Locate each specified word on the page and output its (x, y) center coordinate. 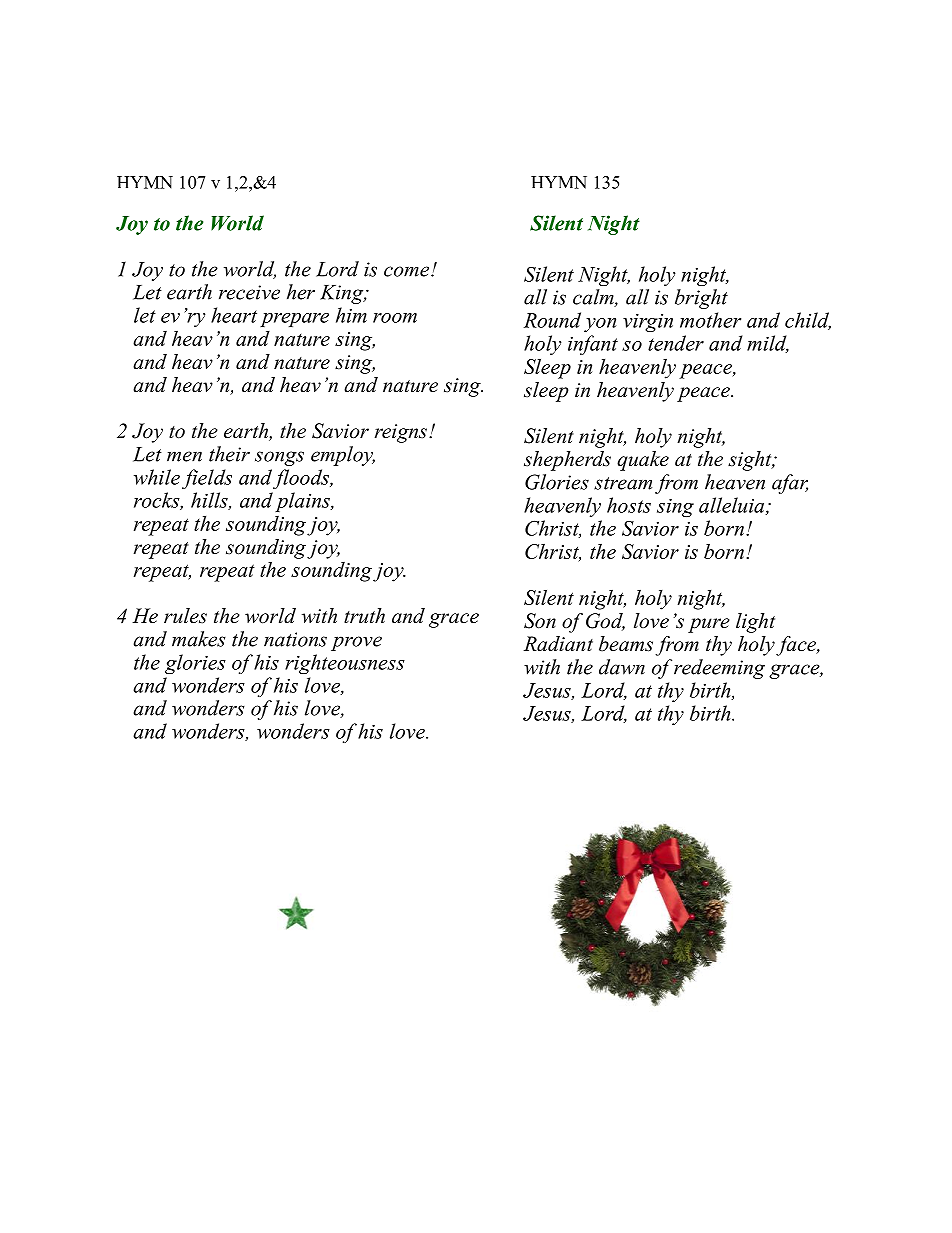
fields (207, 479)
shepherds (567, 461)
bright (701, 299)
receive (249, 292)
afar (790, 484)
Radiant (558, 644)
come (406, 271)
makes (199, 639)
